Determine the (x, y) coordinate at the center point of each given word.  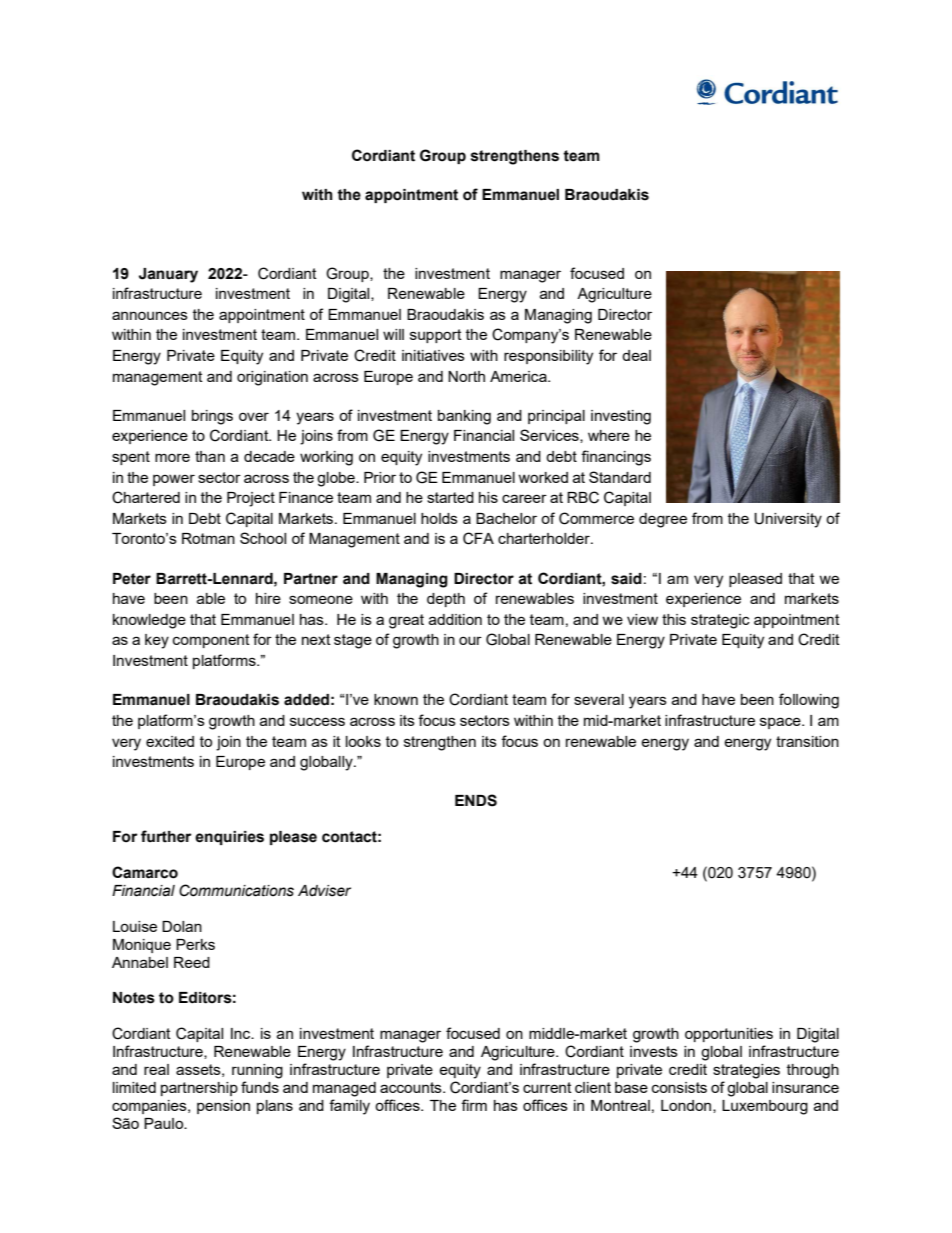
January (168, 275)
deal (636, 355)
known (396, 699)
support (436, 336)
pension (223, 1107)
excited (170, 741)
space (781, 723)
